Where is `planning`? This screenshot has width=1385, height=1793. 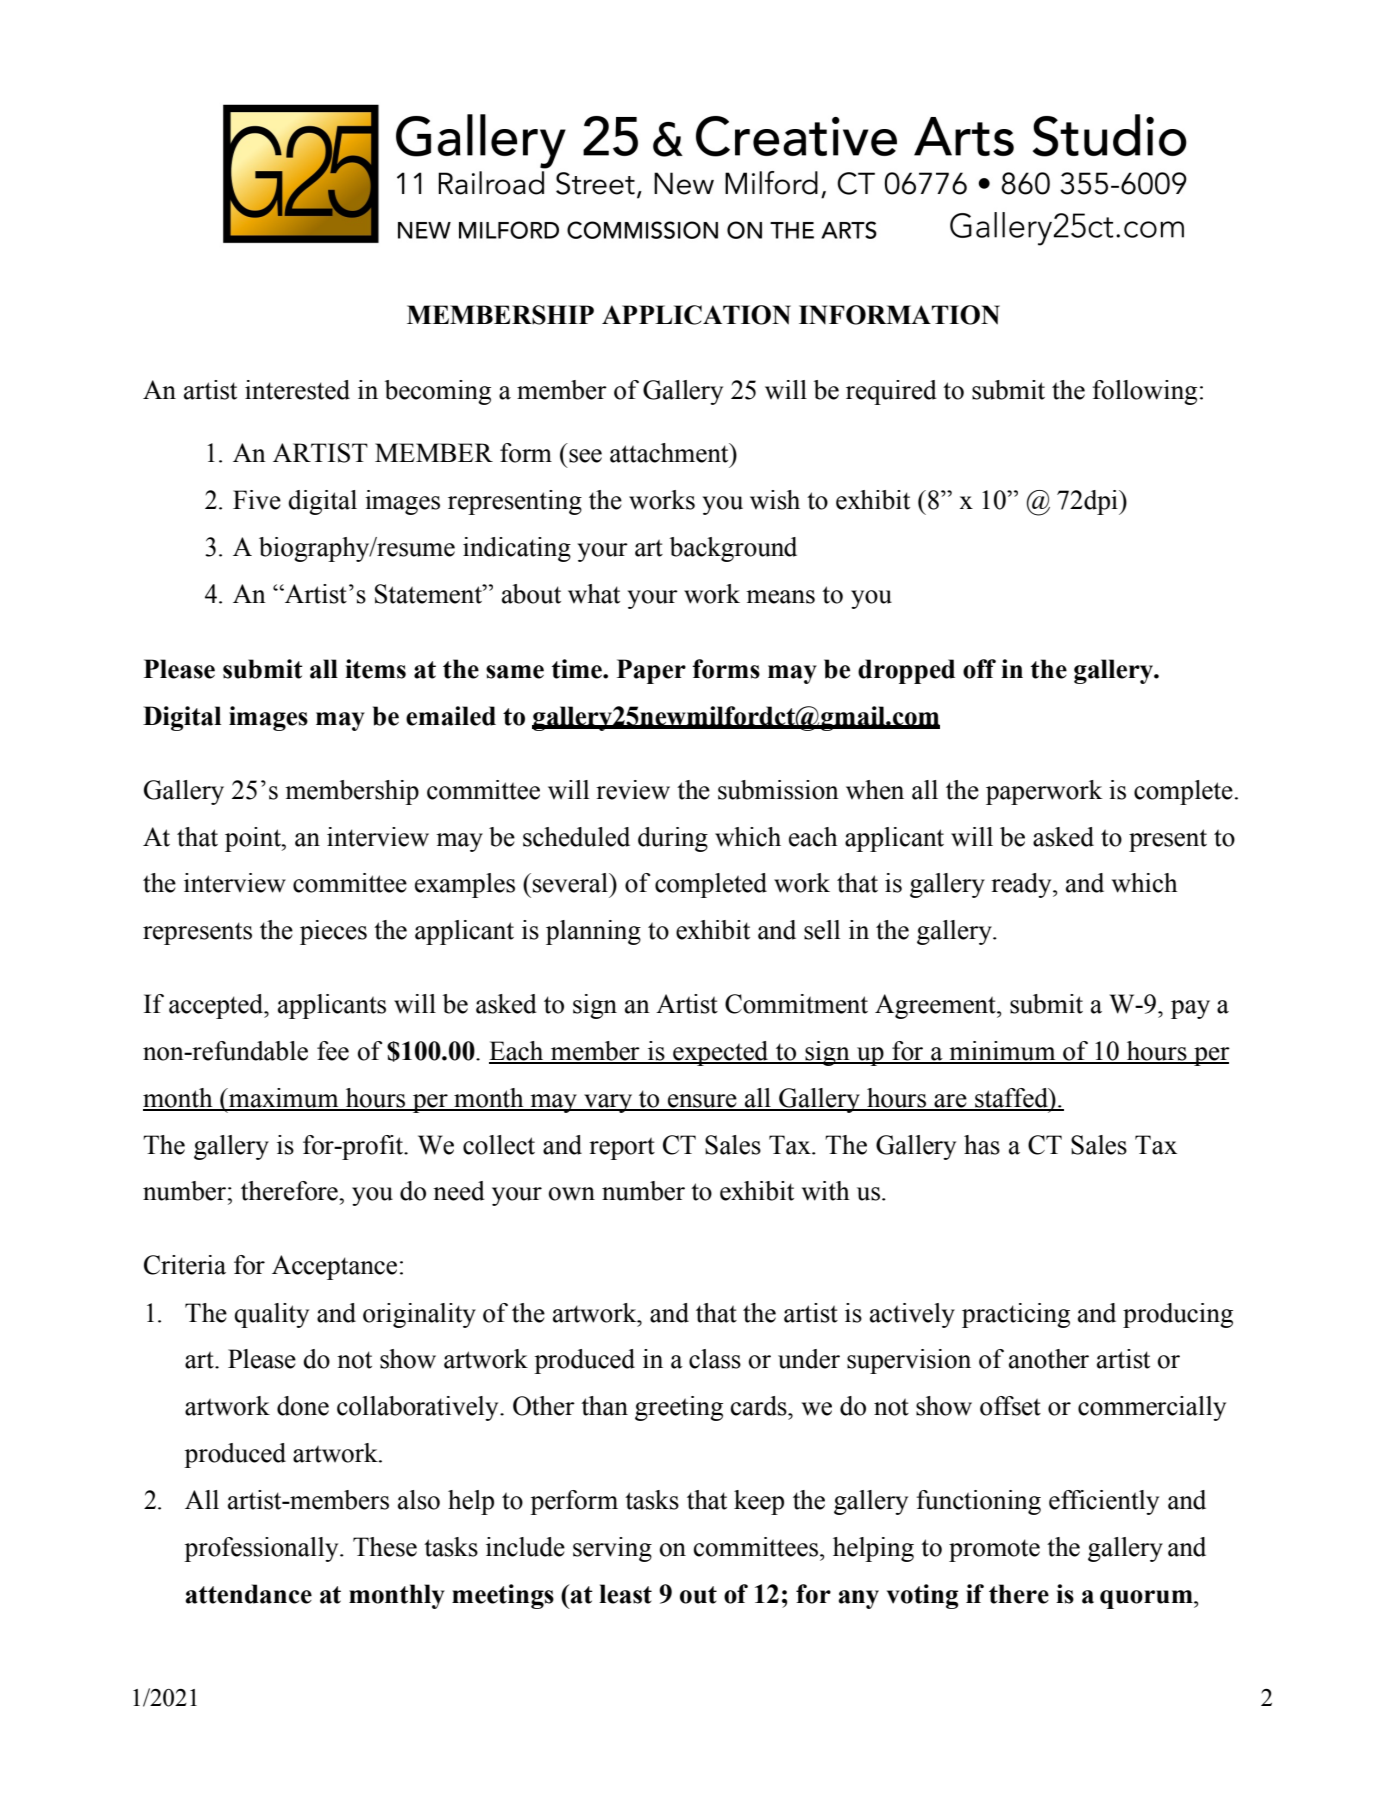
planning is located at coordinates (593, 932).
